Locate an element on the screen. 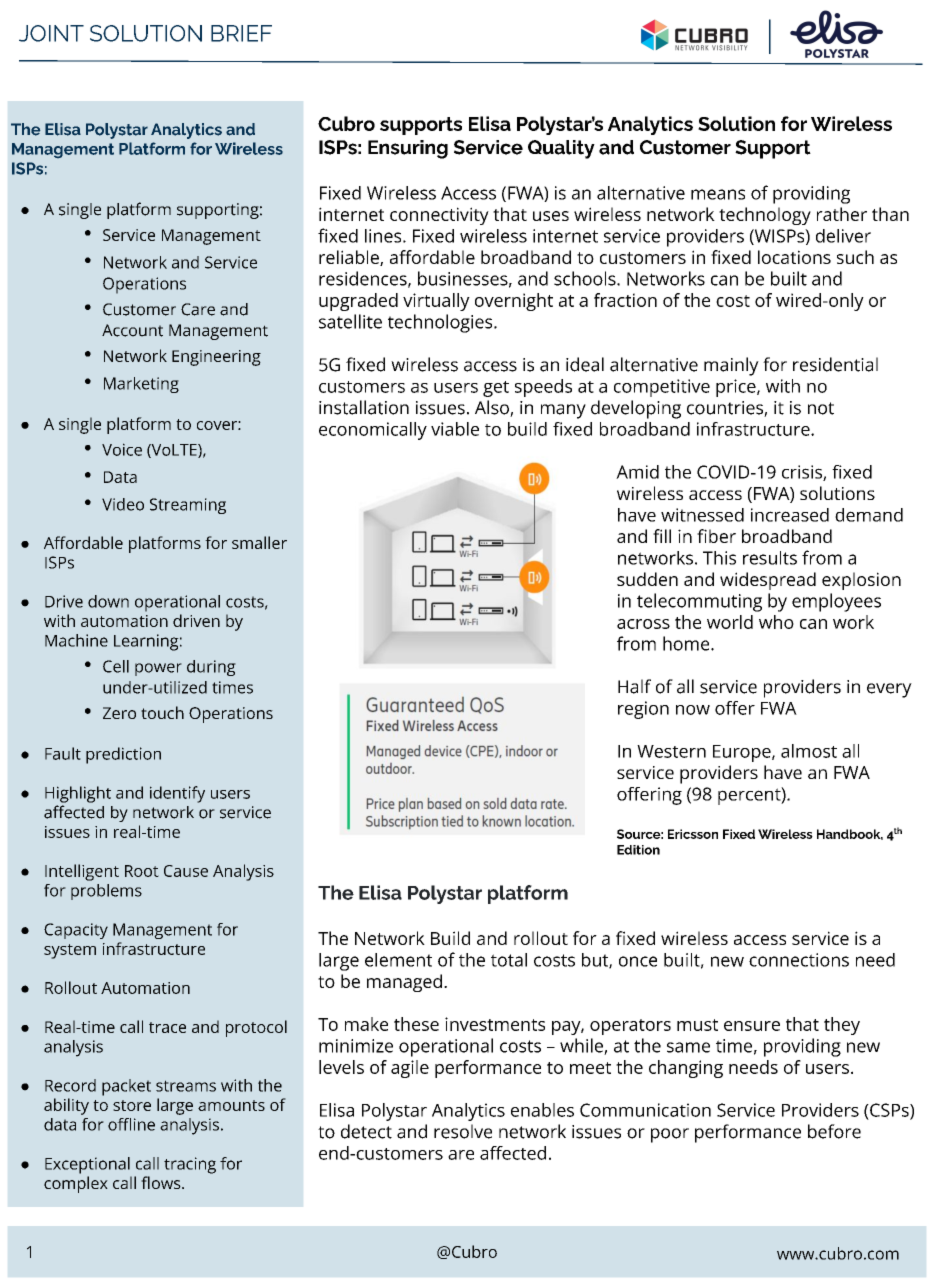  who is located at coordinates (776, 622).
